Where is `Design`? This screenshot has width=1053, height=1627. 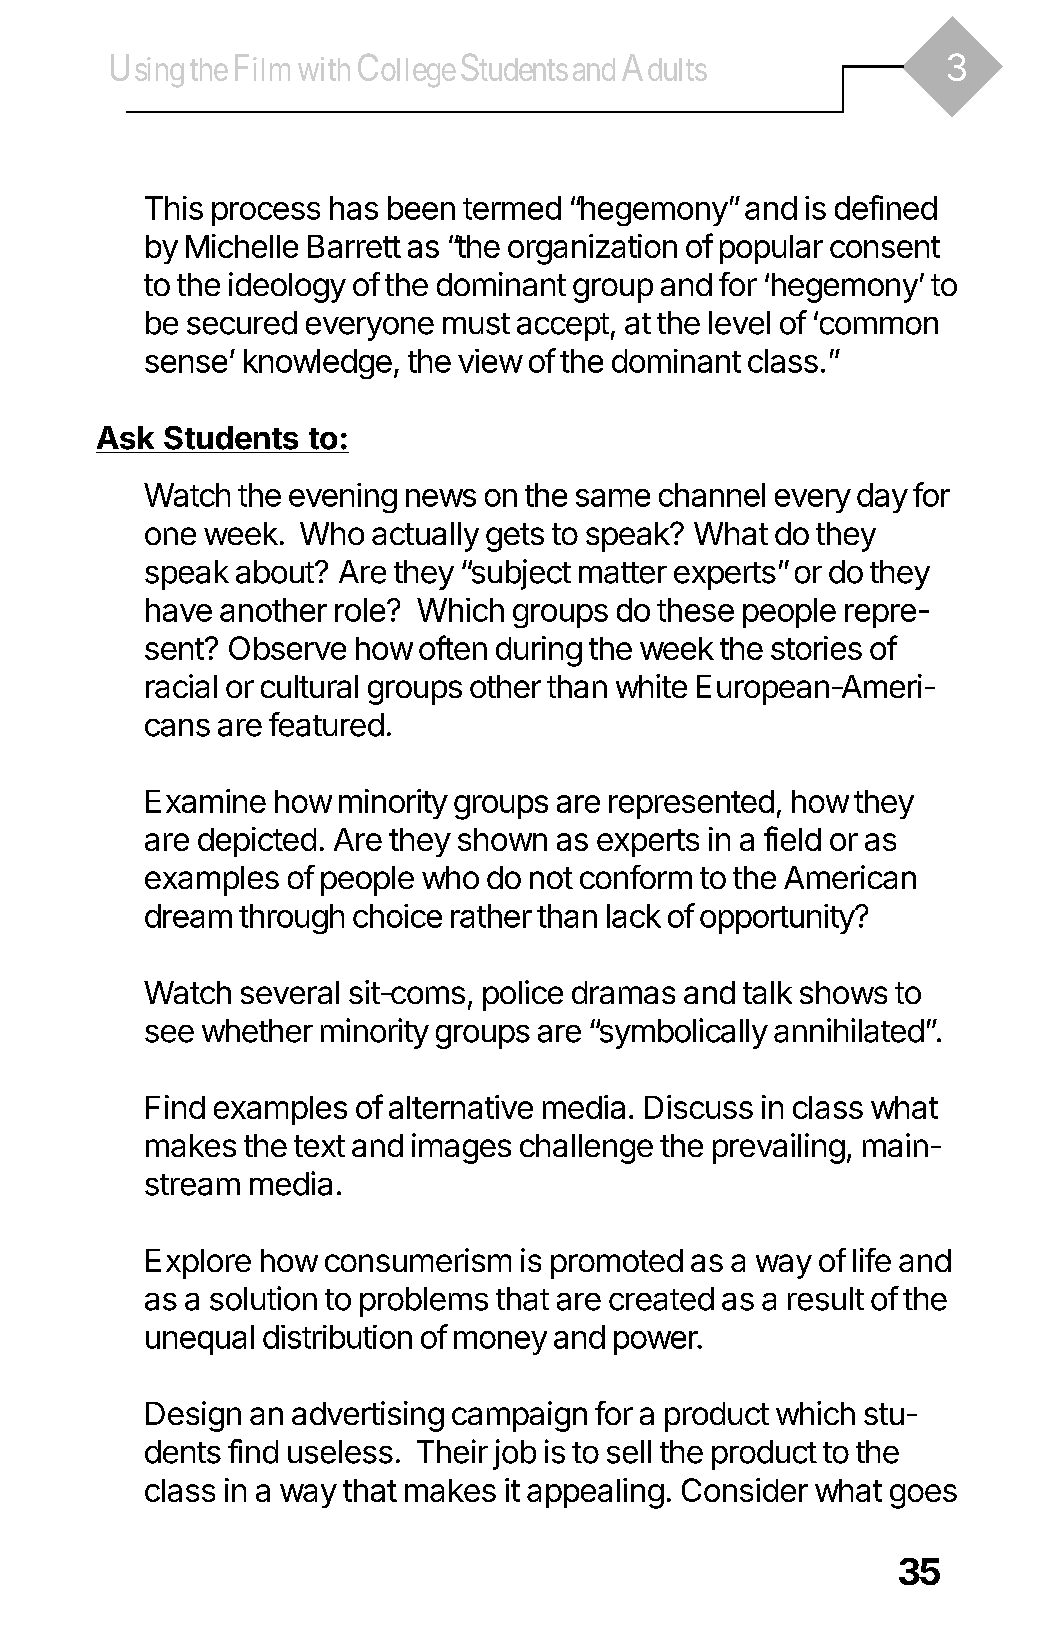
Design is located at coordinates (193, 1416).
